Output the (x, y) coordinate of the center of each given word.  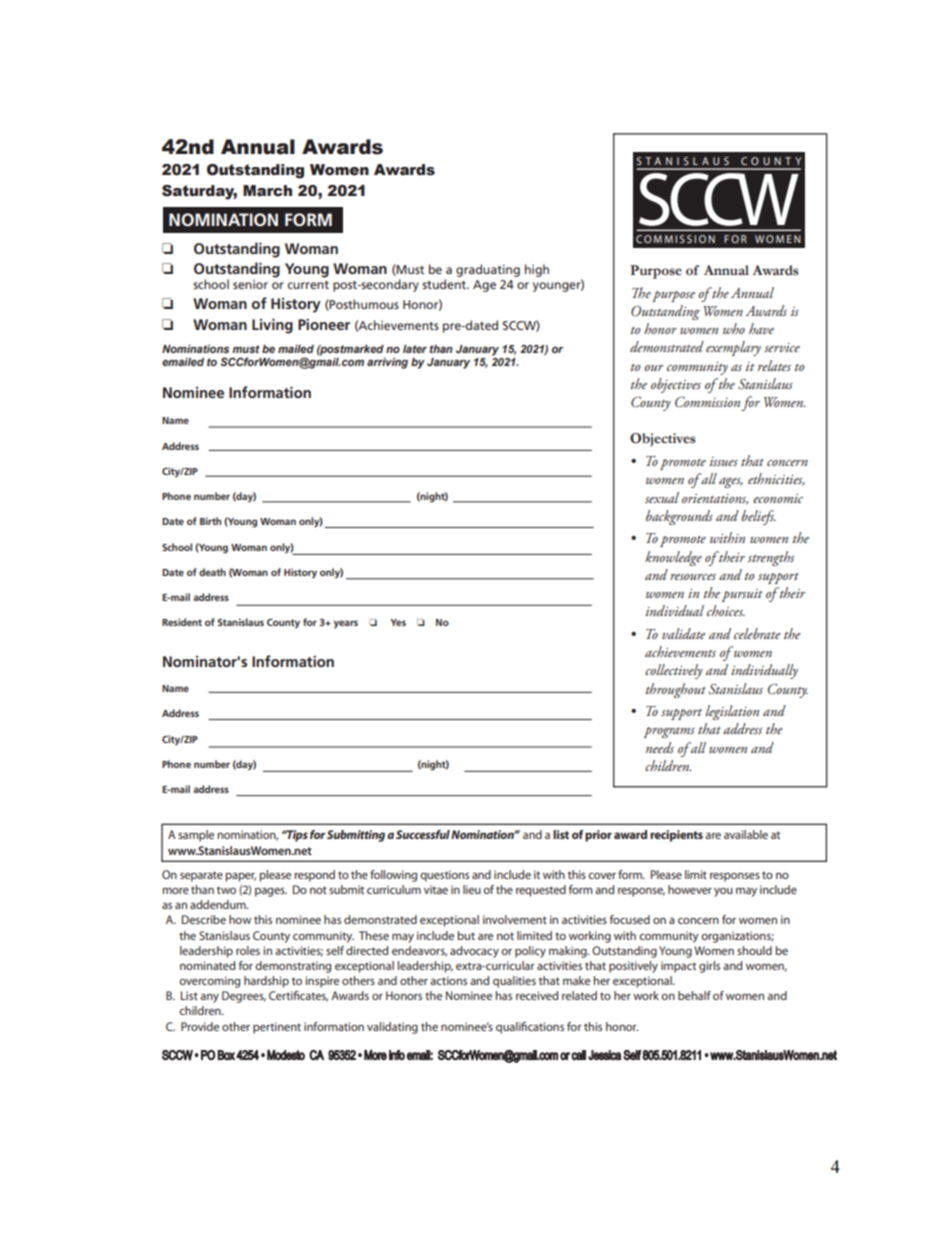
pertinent (277, 1028)
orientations (715, 499)
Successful (423, 834)
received (537, 995)
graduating (488, 270)
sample (196, 836)
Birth (210, 521)
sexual (662, 497)
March (267, 191)
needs (660, 747)
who (734, 328)
